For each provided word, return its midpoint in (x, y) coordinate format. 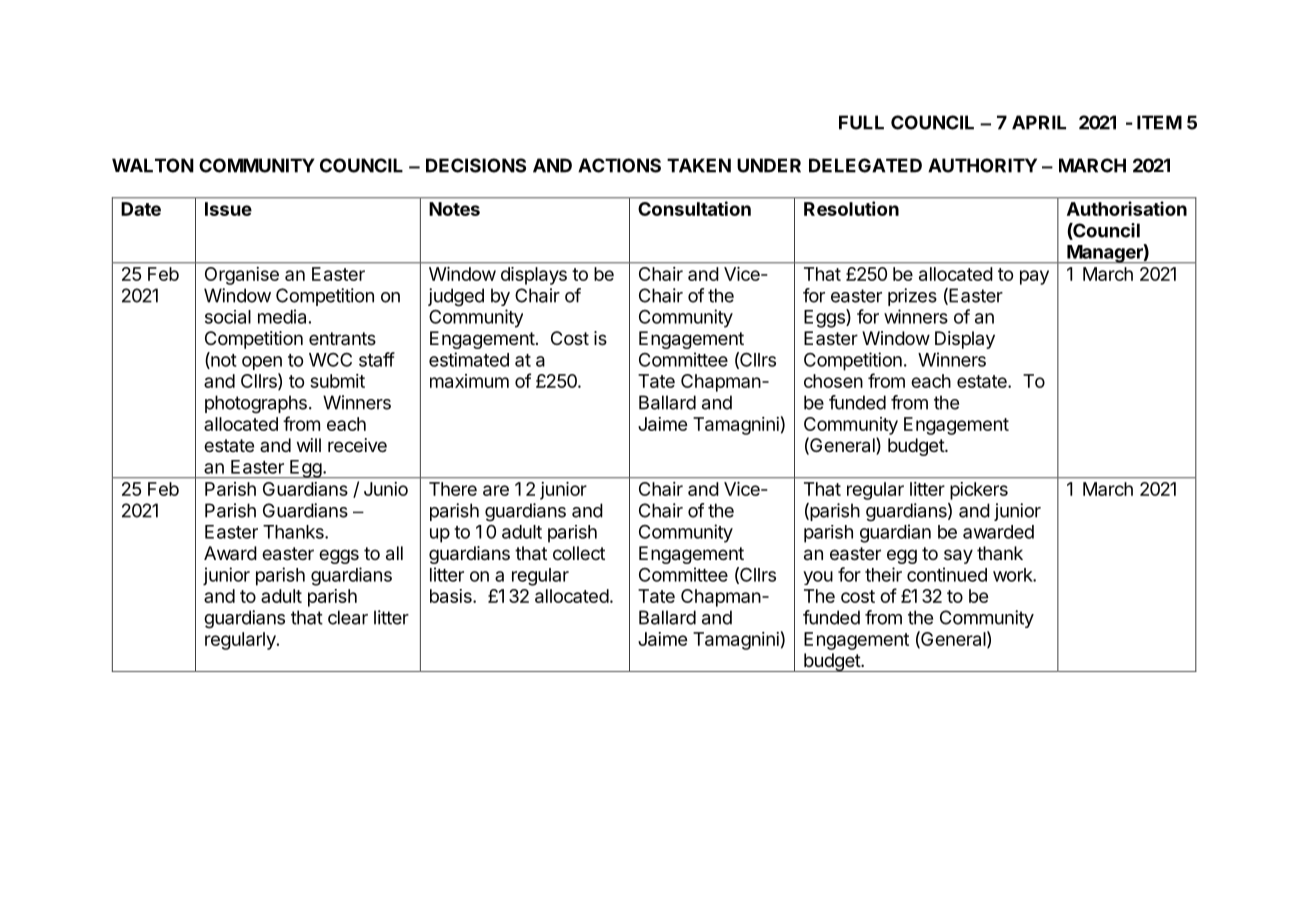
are (496, 490)
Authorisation (1127, 208)
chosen (833, 381)
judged (456, 297)
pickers (979, 491)
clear (348, 617)
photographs (256, 404)
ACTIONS (619, 165)
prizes (912, 297)
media (282, 316)
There (453, 489)
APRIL (1039, 122)
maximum (469, 381)
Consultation (694, 208)
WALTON (153, 165)
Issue (228, 209)
